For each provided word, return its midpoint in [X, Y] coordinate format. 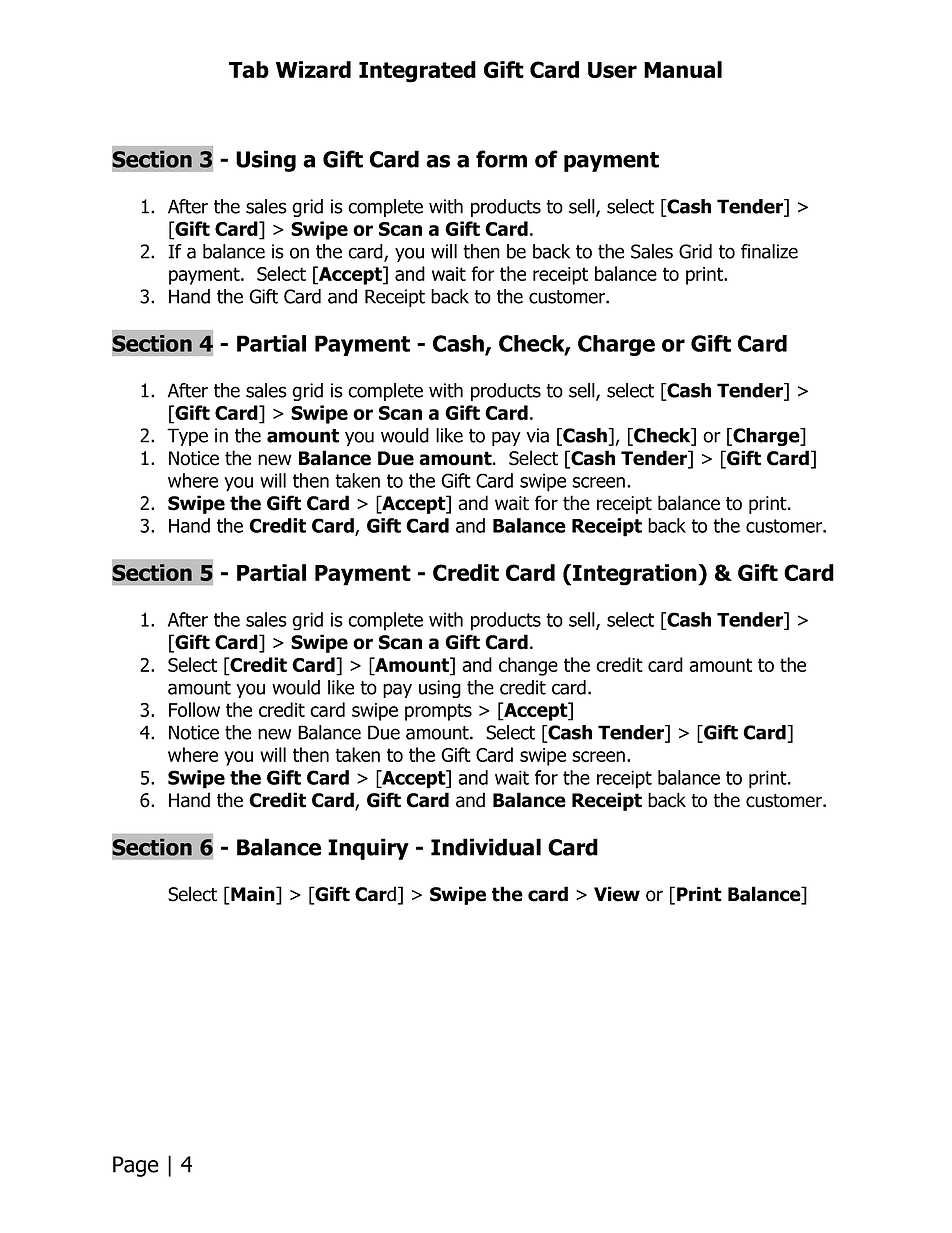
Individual [486, 847]
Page [136, 1166]
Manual [683, 69]
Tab [249, 69]
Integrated [417, 72]
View [617, 894]
